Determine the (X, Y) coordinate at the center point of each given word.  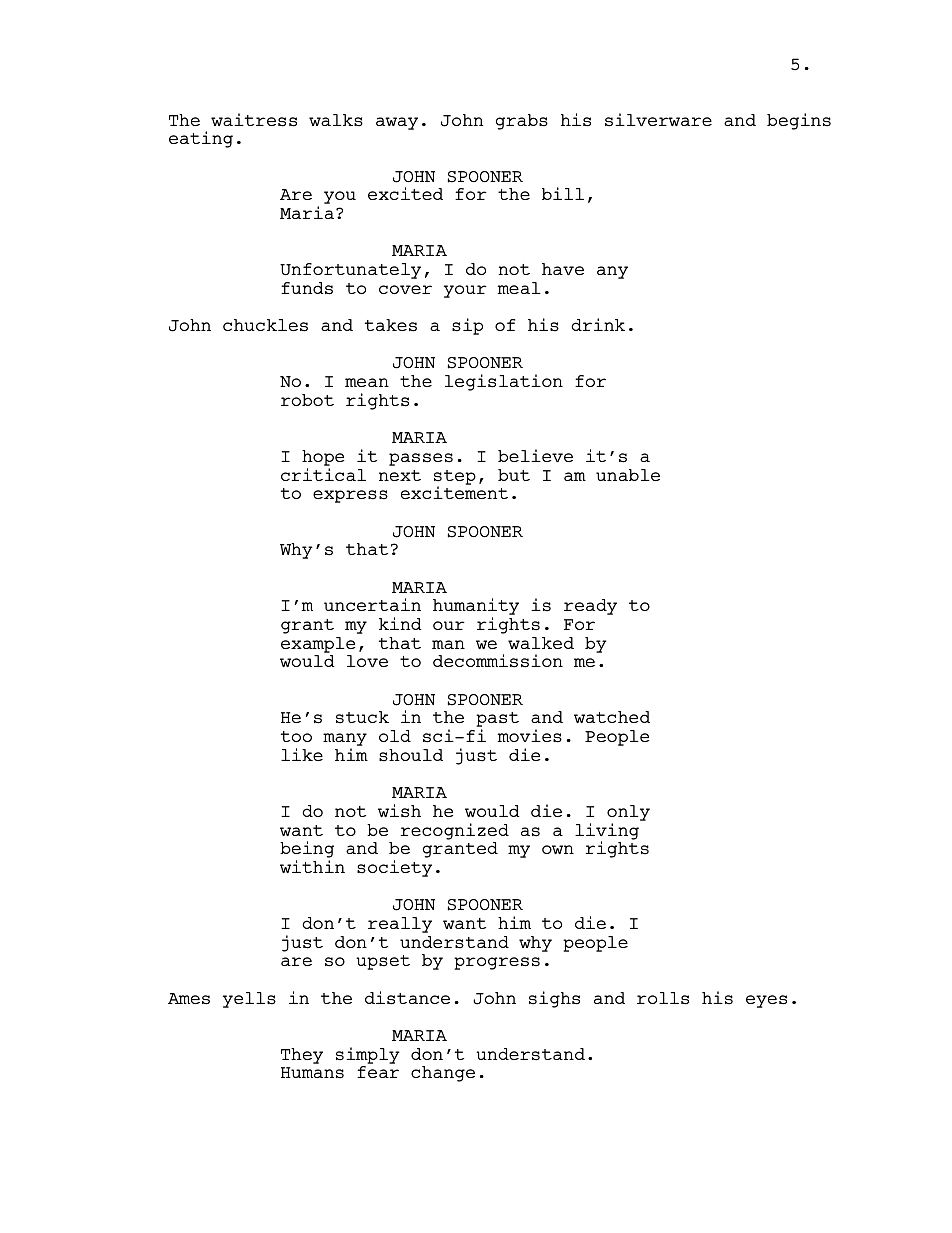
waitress (254, 120)
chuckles (265, 325)
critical (323, 474)
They (302, 1056)
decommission (498, 661)
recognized (455, 831)
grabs (522, 122)
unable (628, 475)
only (628, 813)
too (296, 736)
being (307, 851)
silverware (658, 120)
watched (612, 717)
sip (467, 326)
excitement (454, 492)
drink (598, 324)
